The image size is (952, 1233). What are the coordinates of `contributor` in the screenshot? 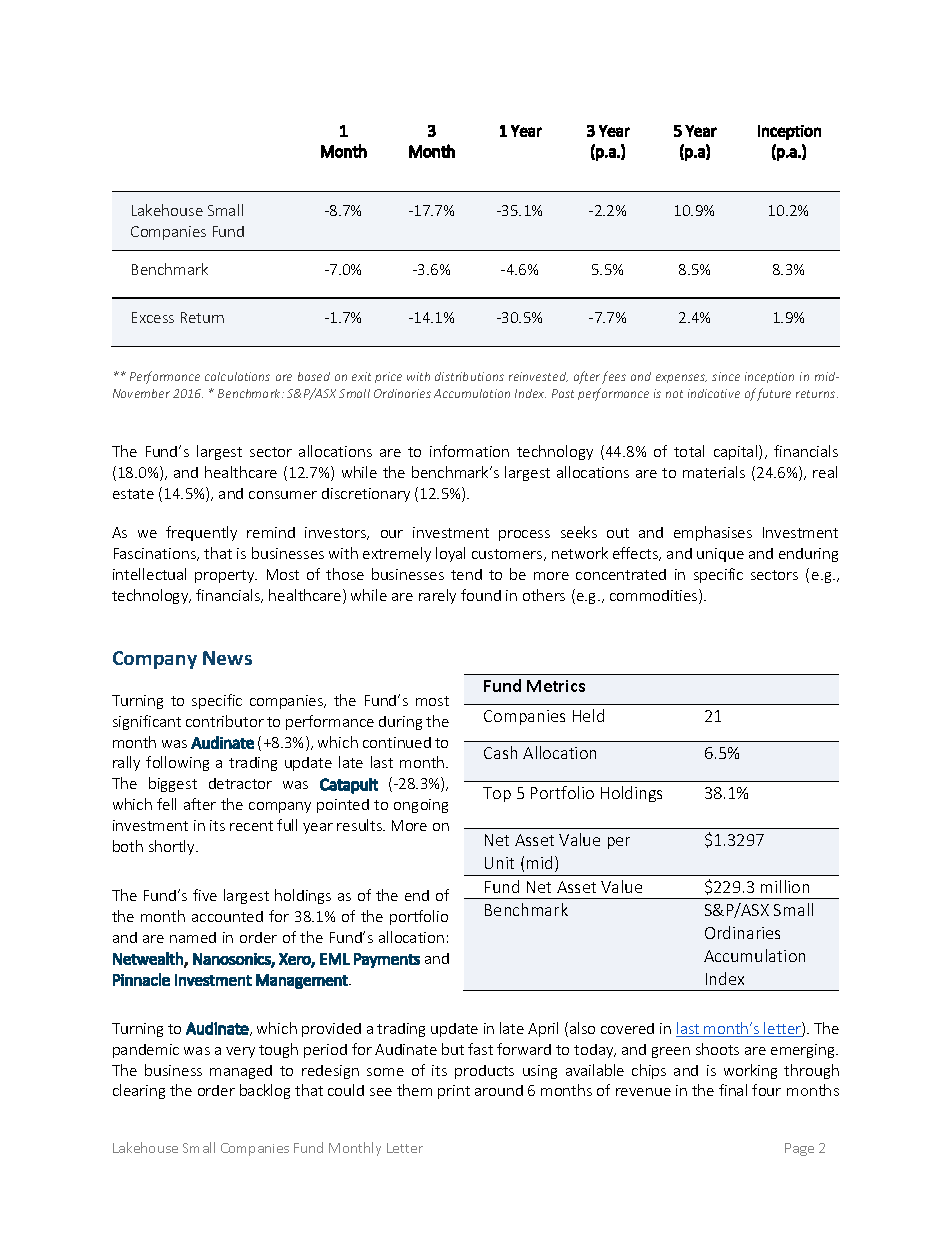 It's located at (225, 721).
